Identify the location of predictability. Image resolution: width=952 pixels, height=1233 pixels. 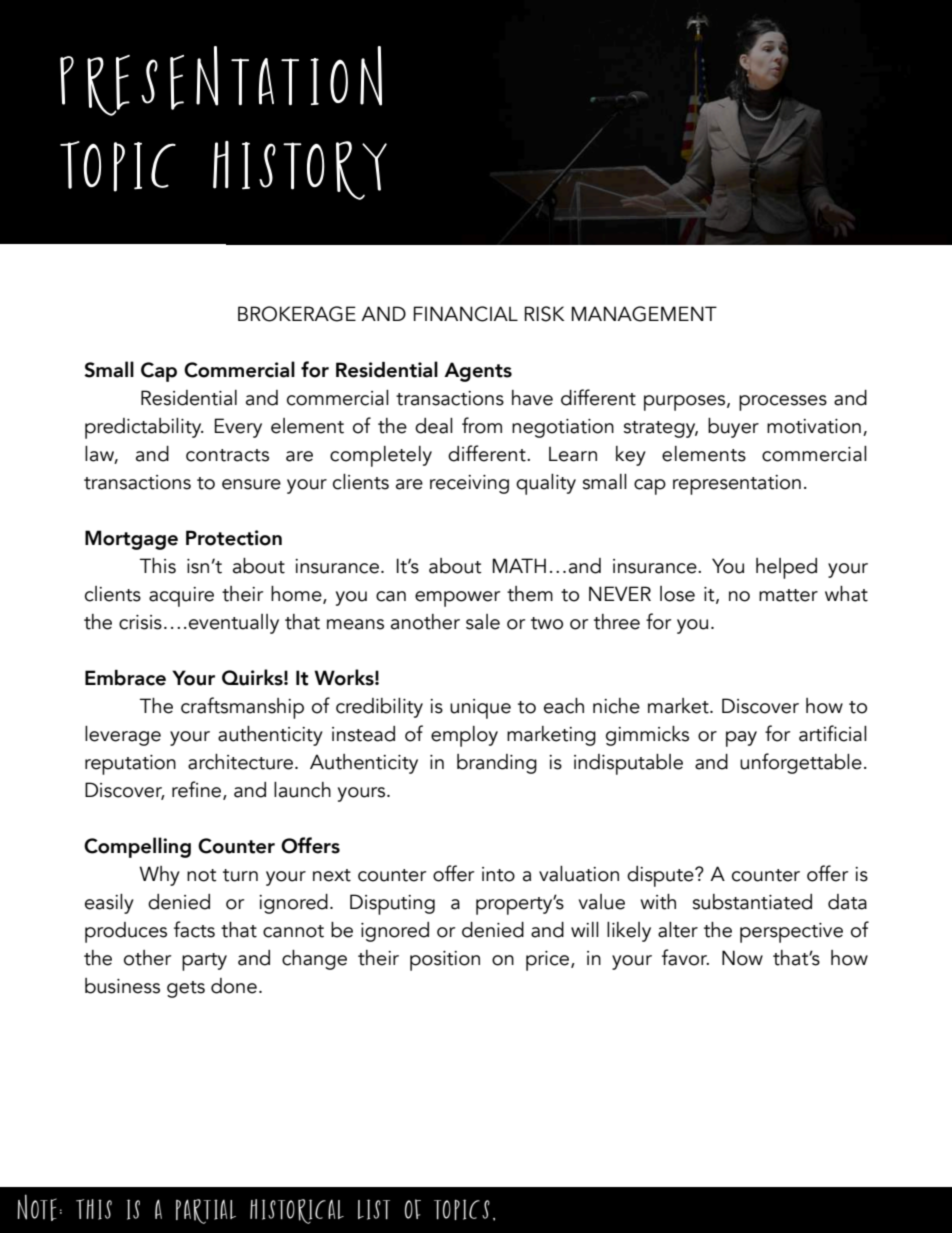
(144, 428).
